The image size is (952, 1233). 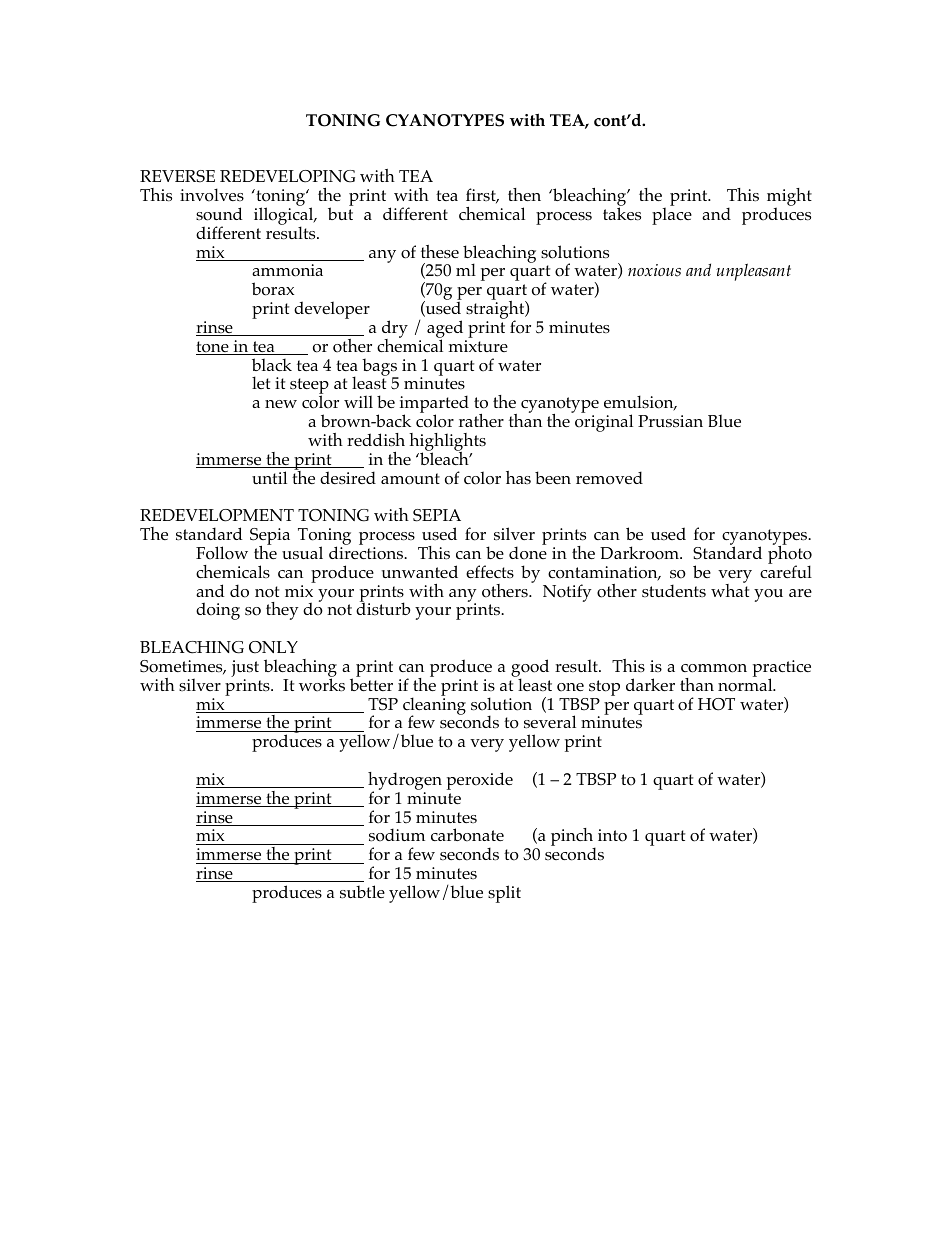 What do you see at coordinates (478, 346) in the screenshot?
I see `mixture` at bounding box center [478, 346].
